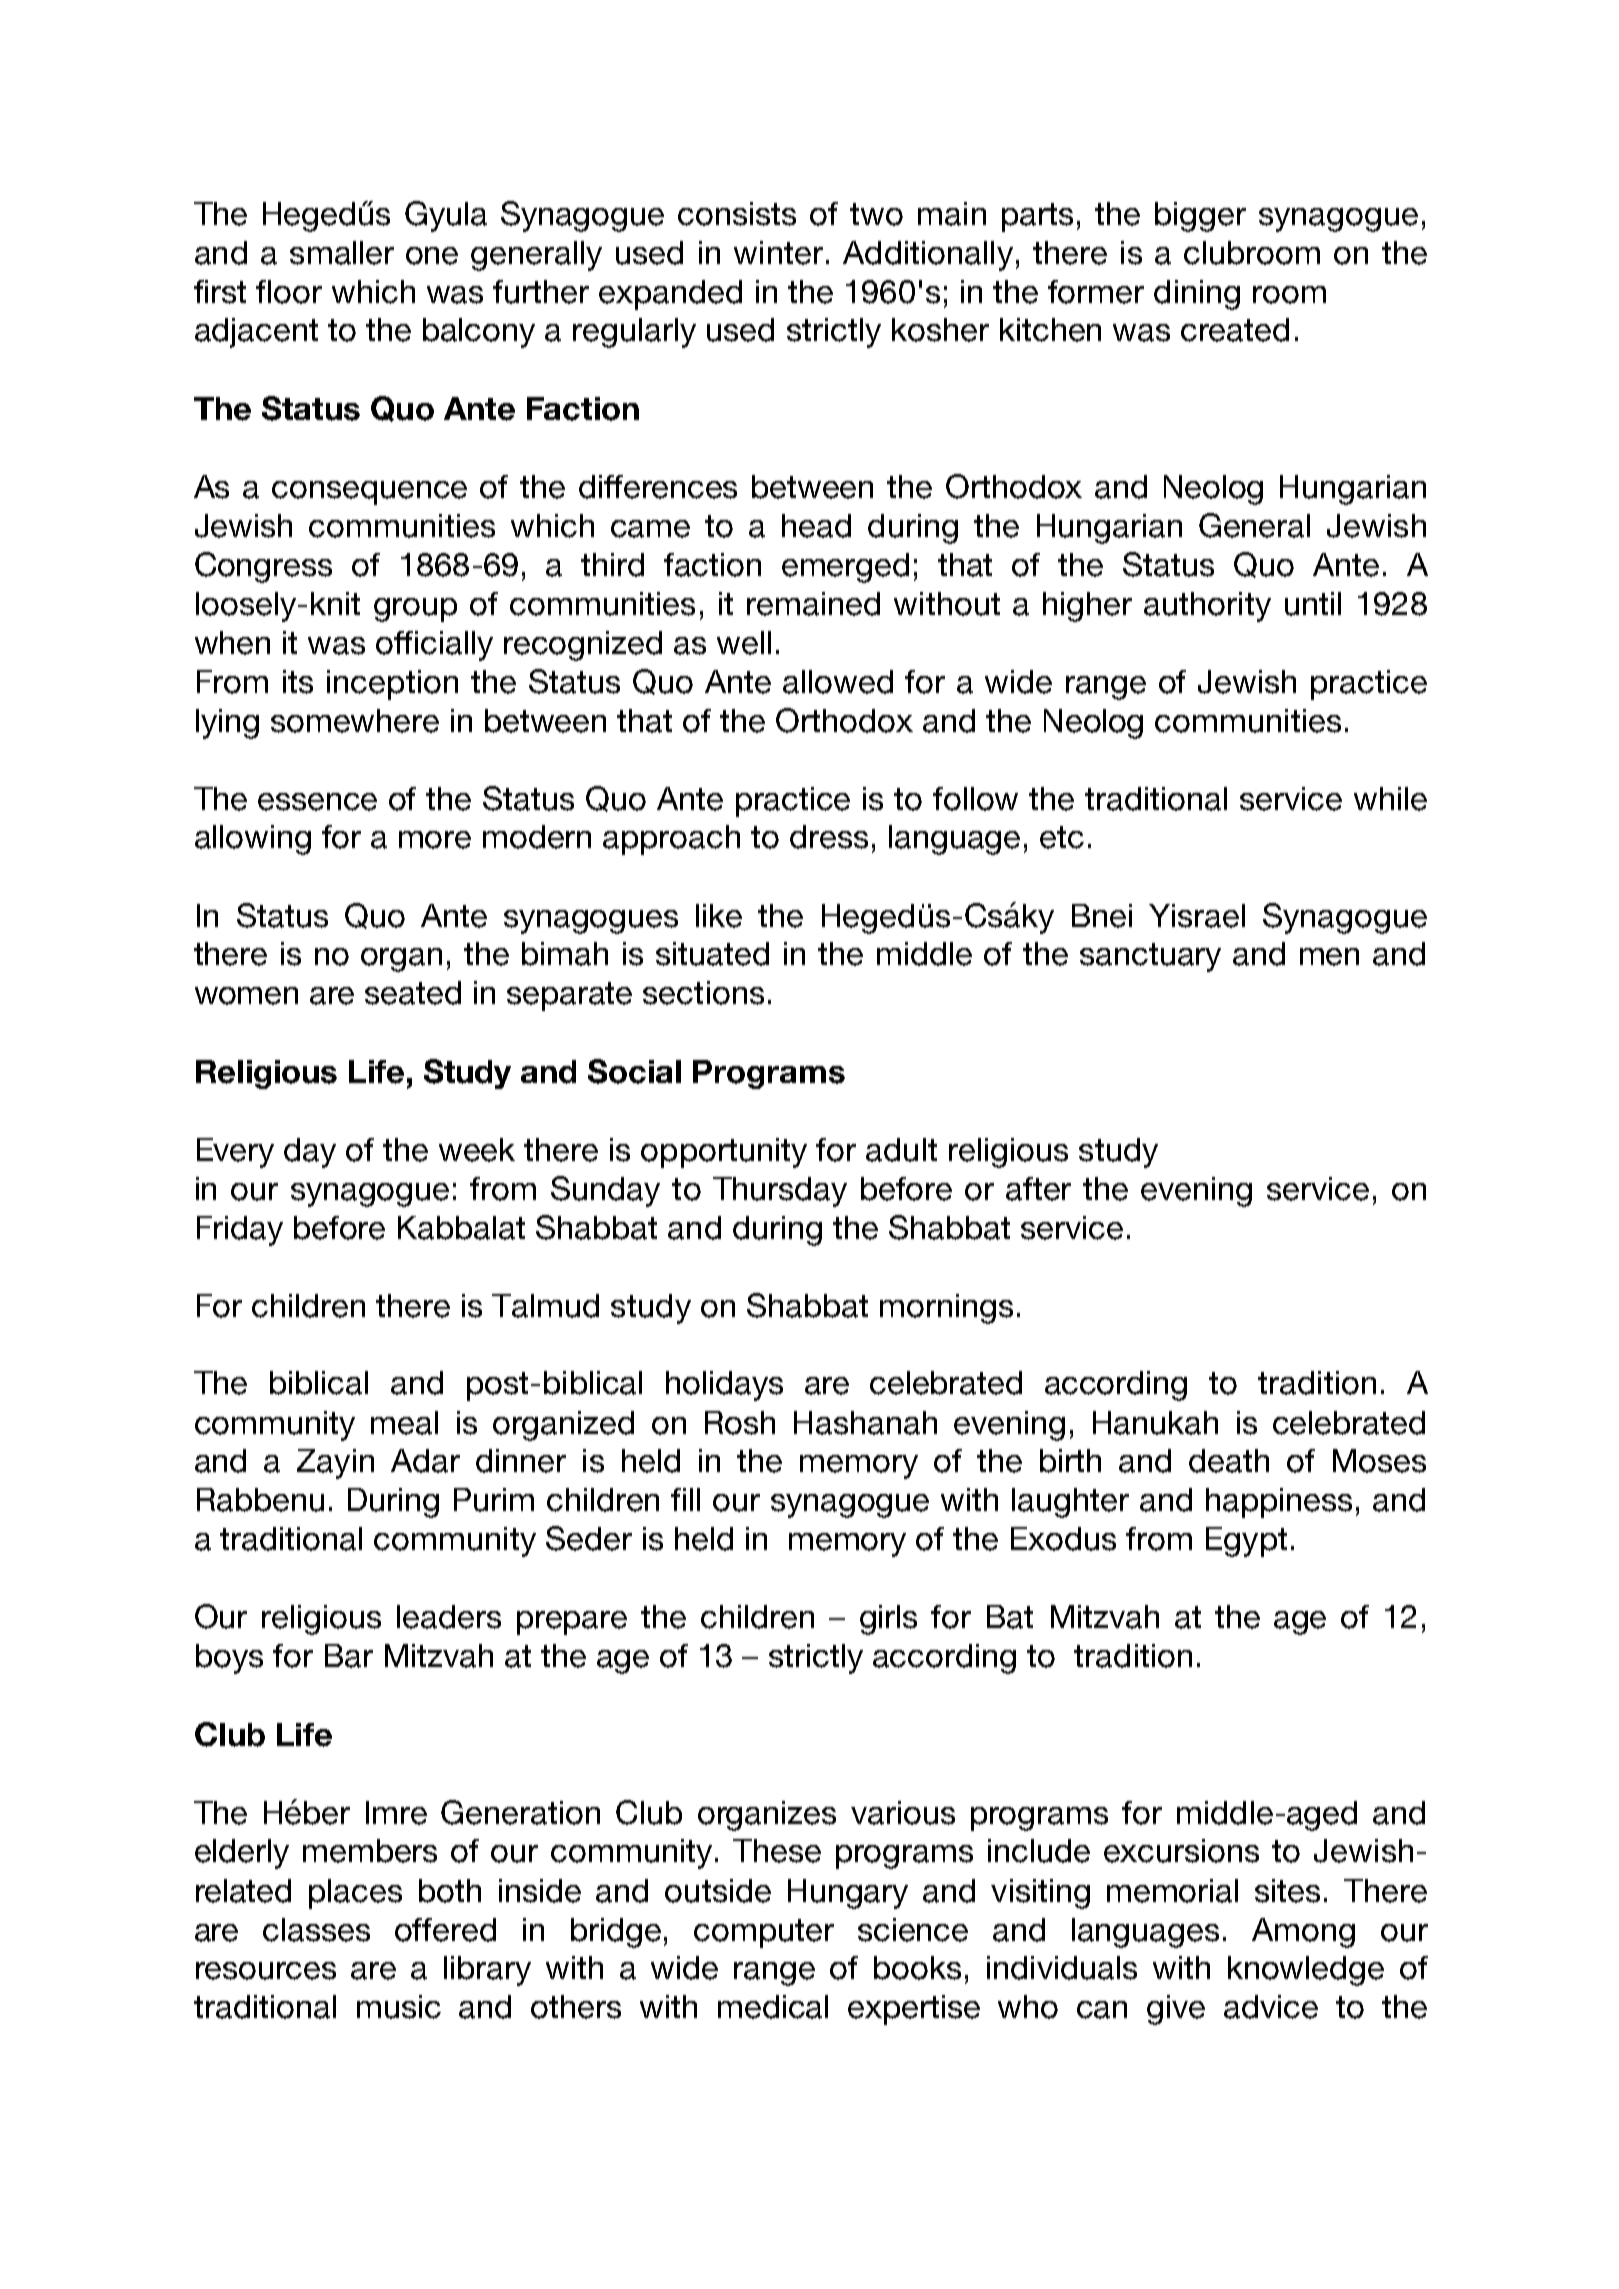 This document has width=1619, height=2289. I want to click on death, so click(1229, 1461).
